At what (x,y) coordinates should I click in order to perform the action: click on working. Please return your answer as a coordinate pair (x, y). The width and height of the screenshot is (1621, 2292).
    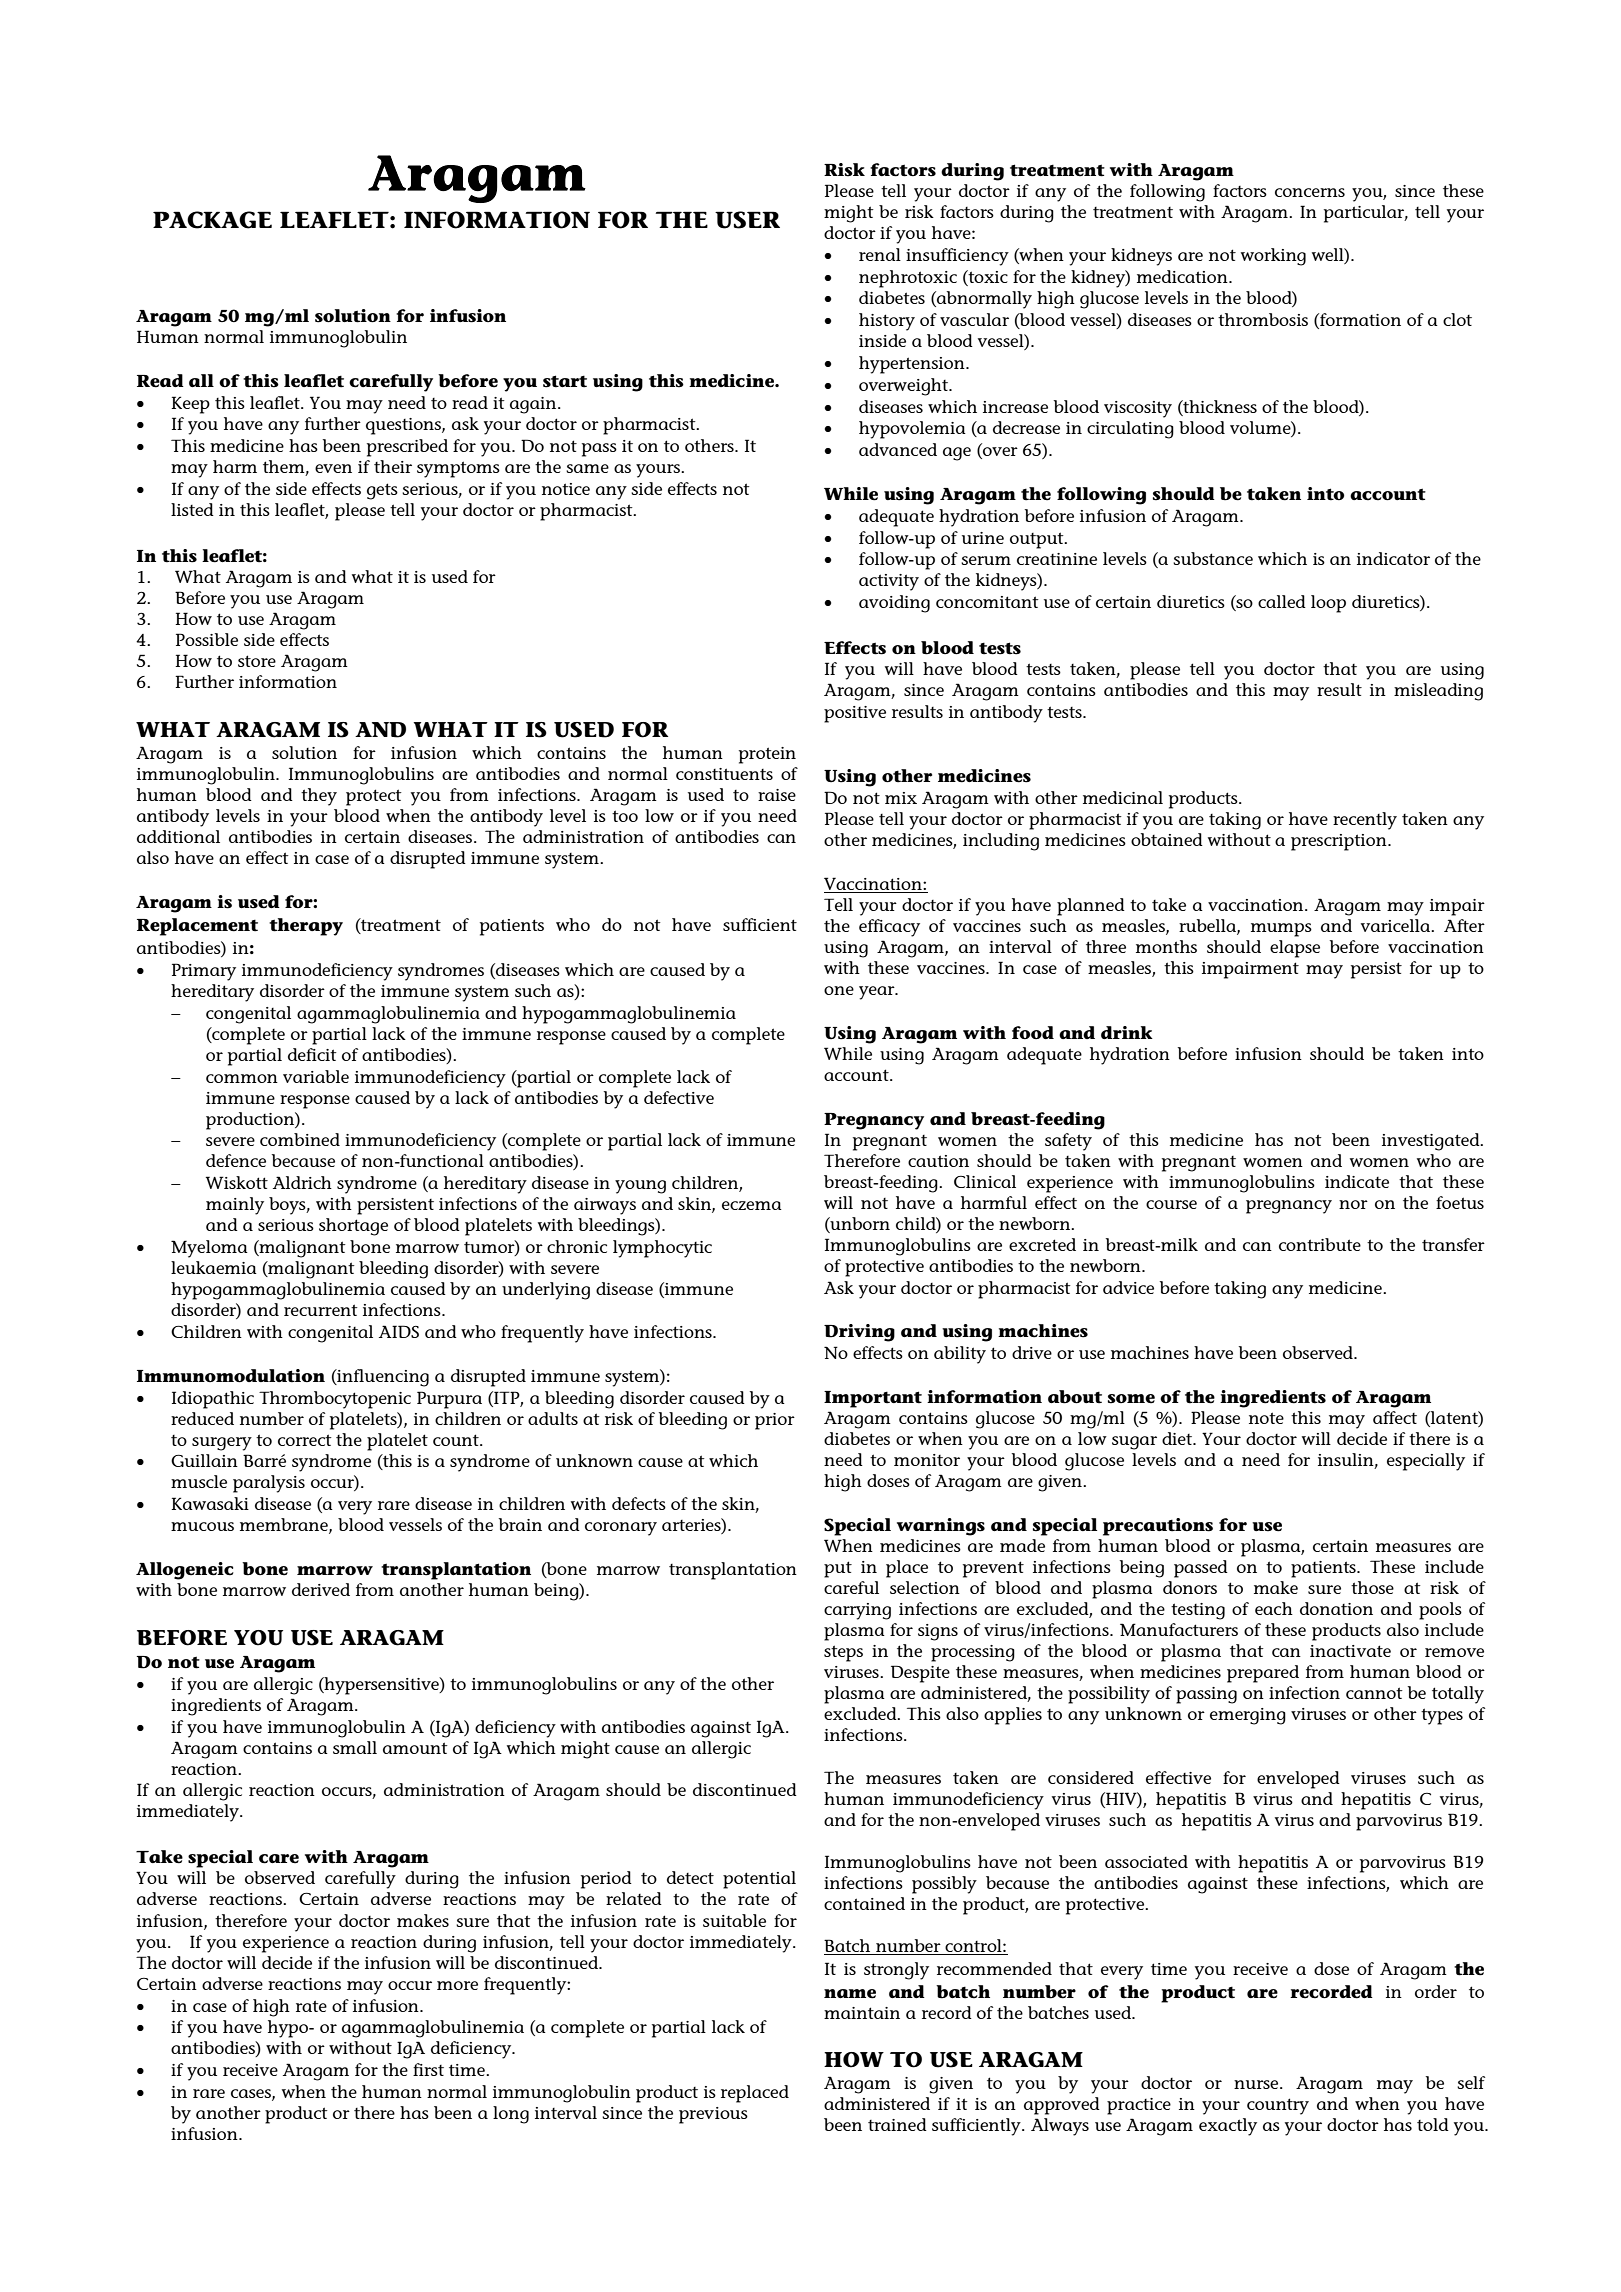
    Looking at the image, I should click on (1273, 257).
